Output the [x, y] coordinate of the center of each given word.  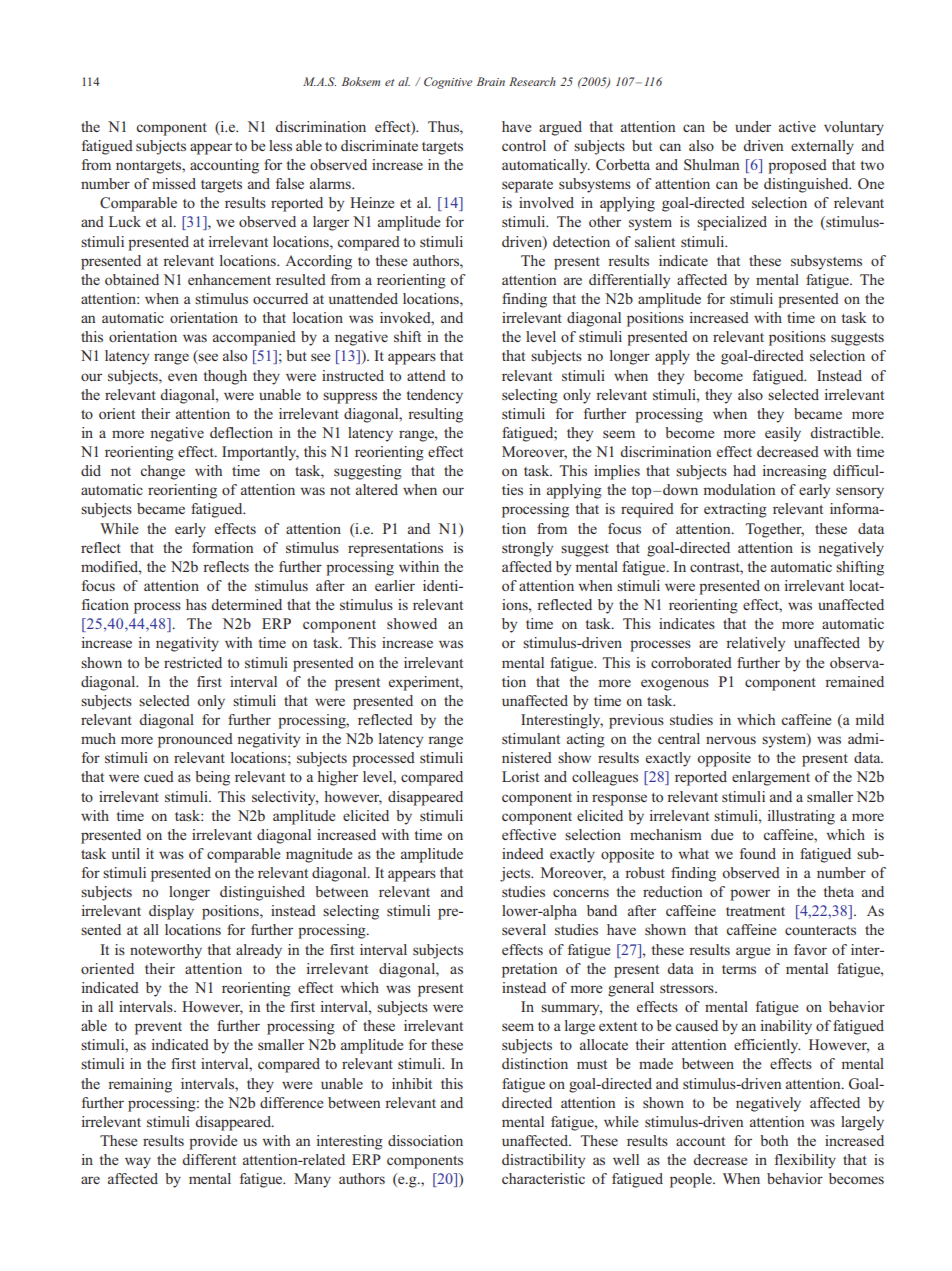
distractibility [543, 1161]
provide [213, 1142]
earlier [395, 585]
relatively [755, 644]
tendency [434, 396]
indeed [523, 853]
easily [783, 434]
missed [174, 183]
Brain [491, 81]
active [797, 126]
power [750, 895]
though [225, 377]
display [171, 912]
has [196, 604]
